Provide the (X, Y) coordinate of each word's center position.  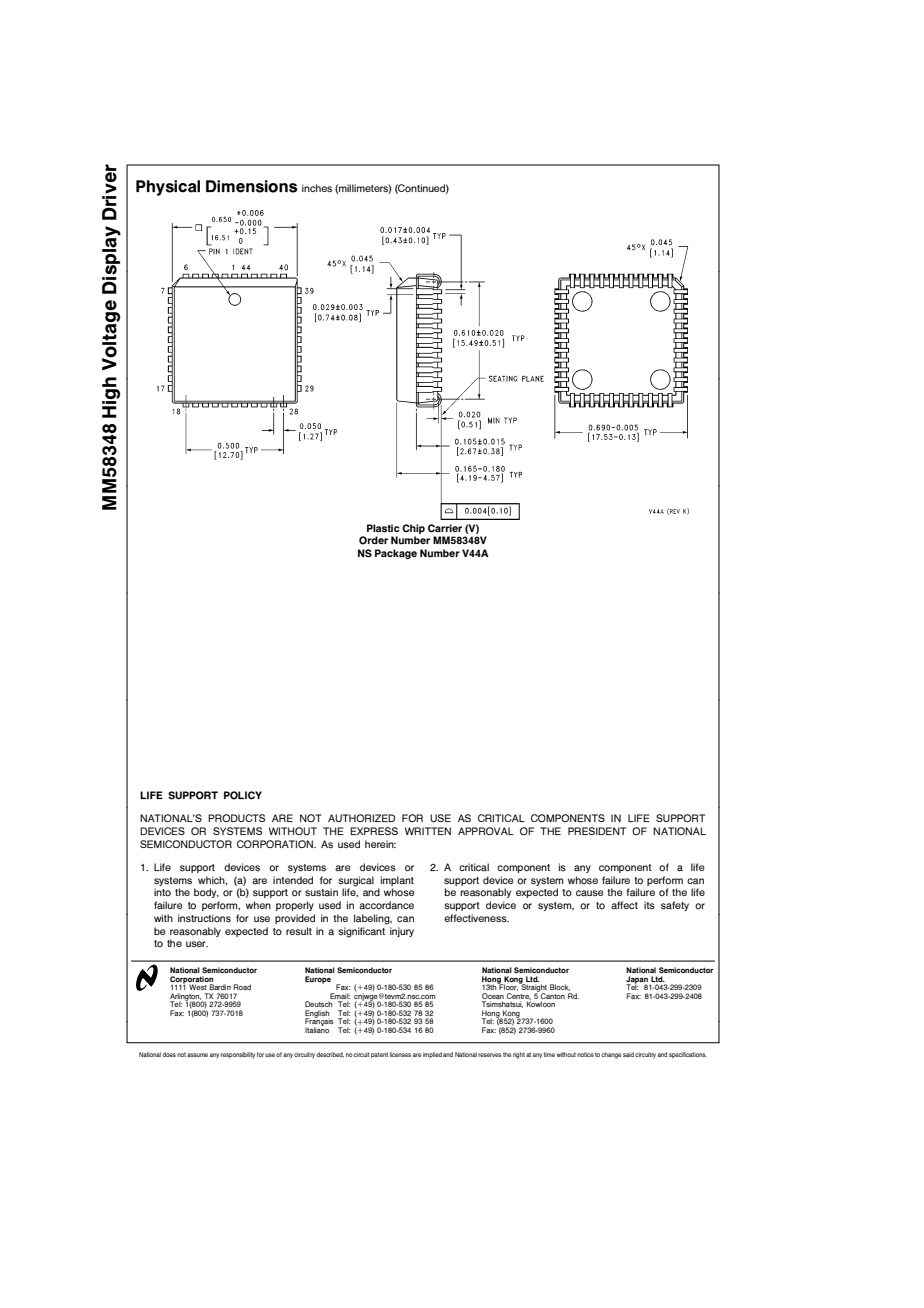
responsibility (238, 1055)
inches (317, 188)
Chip (413, 529)
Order (373, 540)
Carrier (445, 528)
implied (432, 1055)
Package (396, 554)
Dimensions (252, 186)
